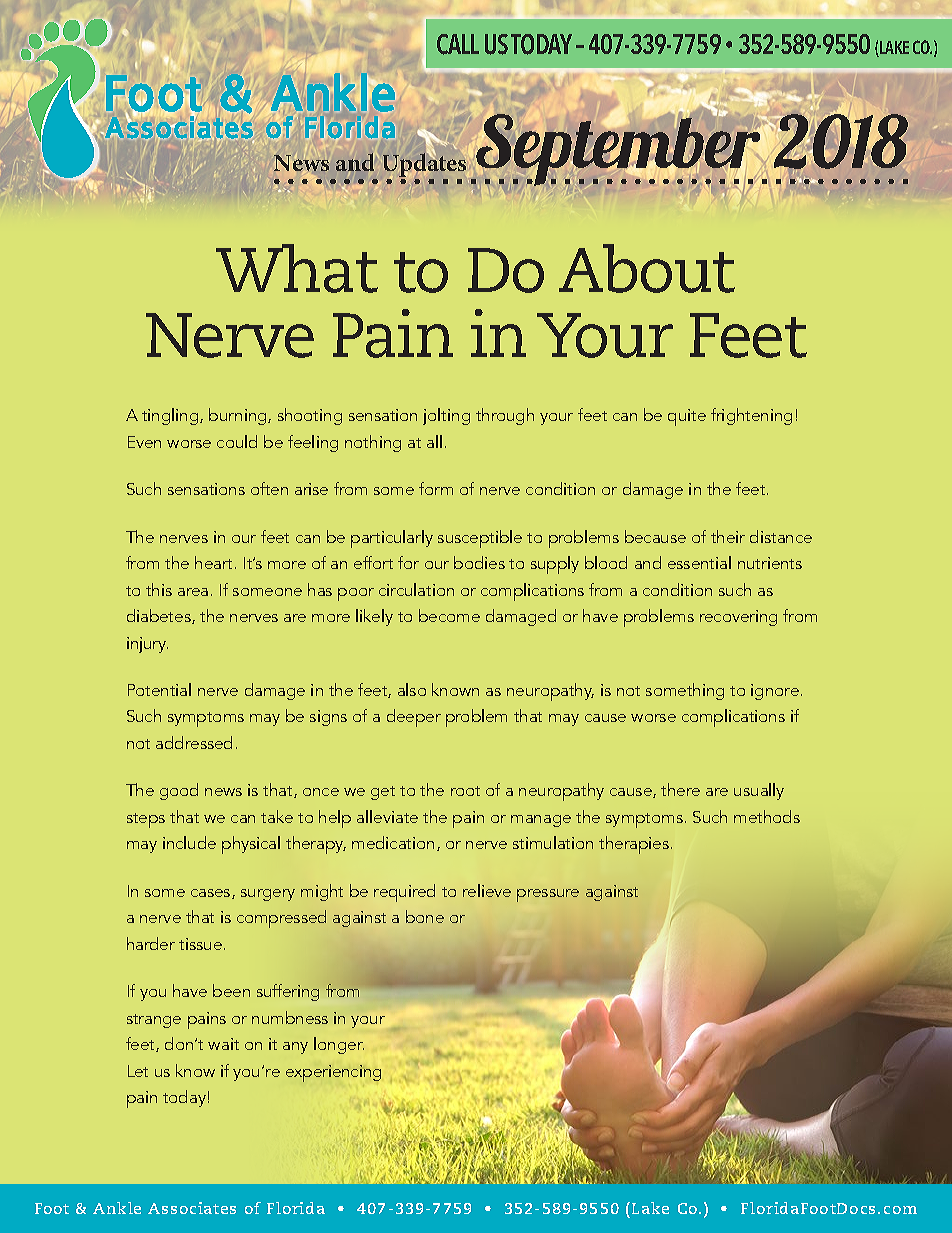 Image resolution: width=952 pixels, height=1233 pixels. Describe the element at coordinates (680, 789) in the image. I see `there` at that location.
